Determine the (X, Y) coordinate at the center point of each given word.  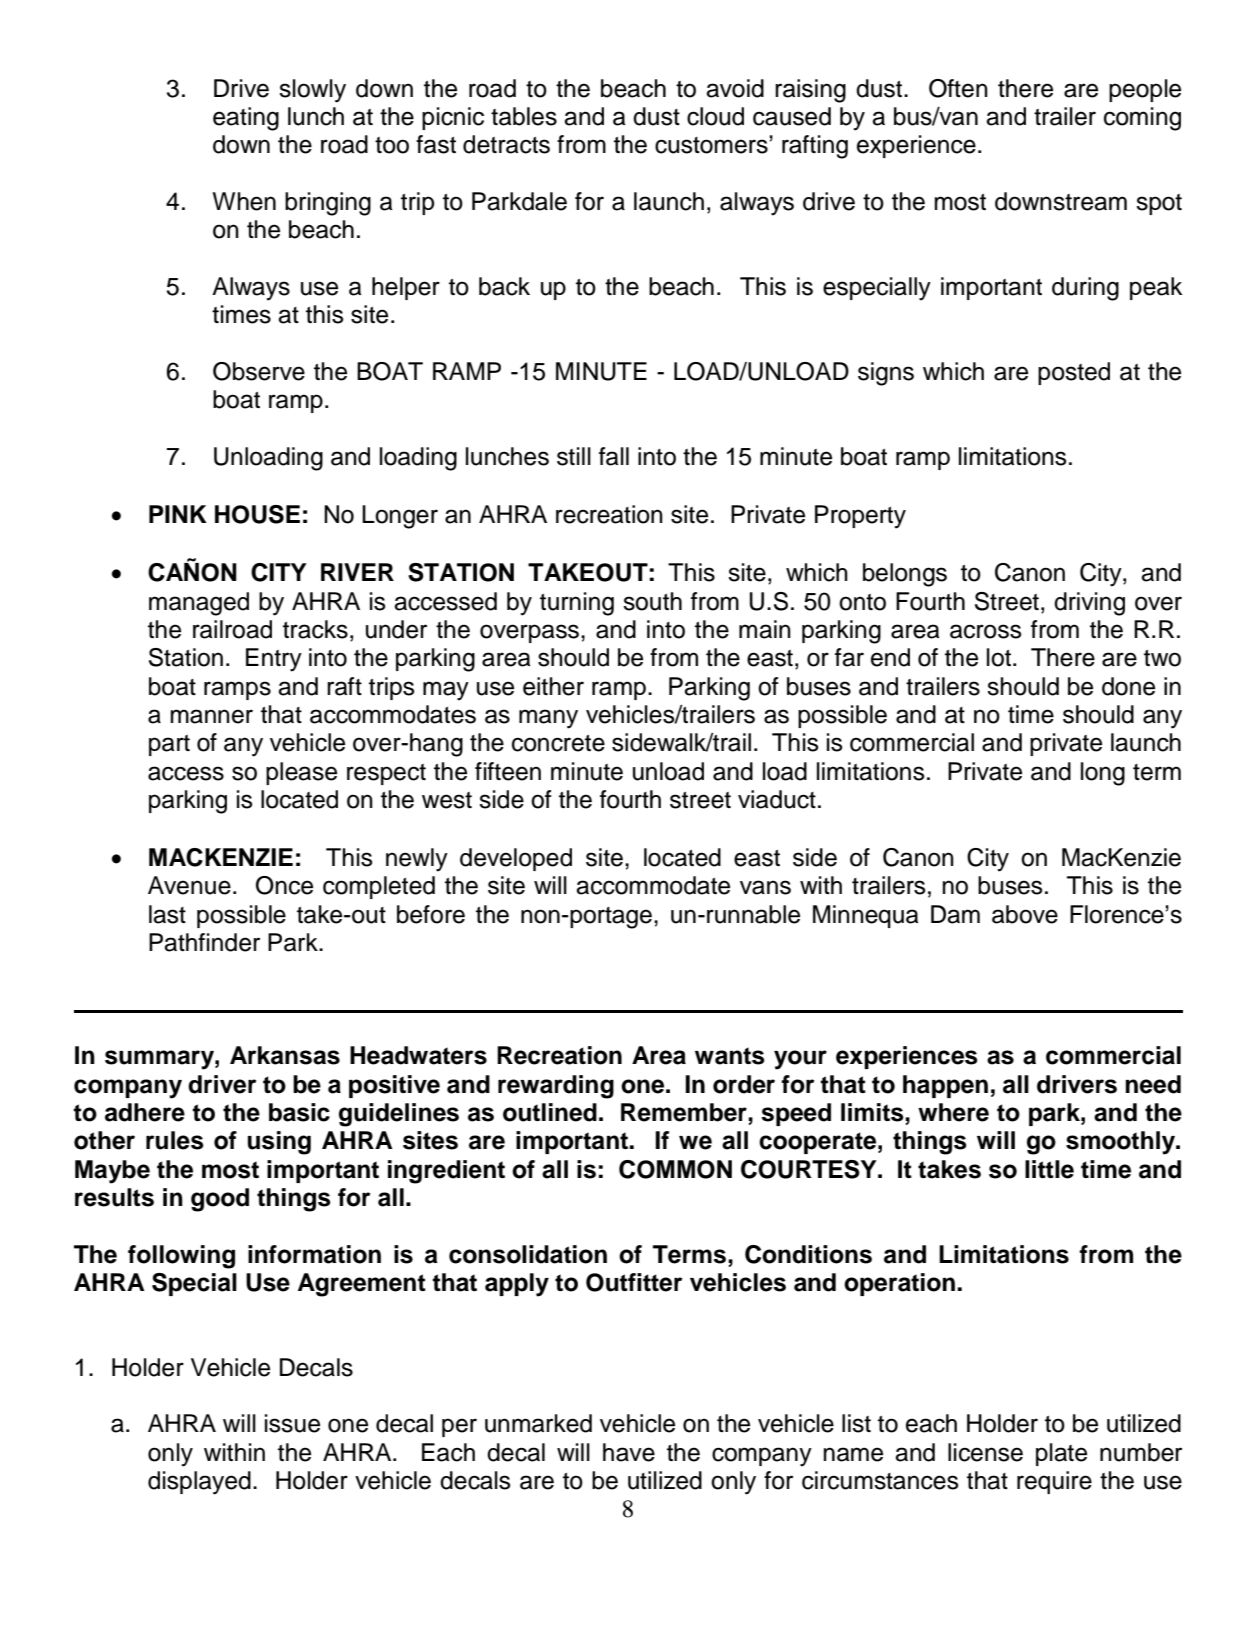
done (1128, 686)
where (953, 1112)
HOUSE (257, 514)
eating (246, 119)
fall (614, 456)
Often (958, 88)
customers (712, 145)
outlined (550, 1112)
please (301, 773)
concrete (558, 743)
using (279, 1143)
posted (1074, 373)
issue (292, 1423)
